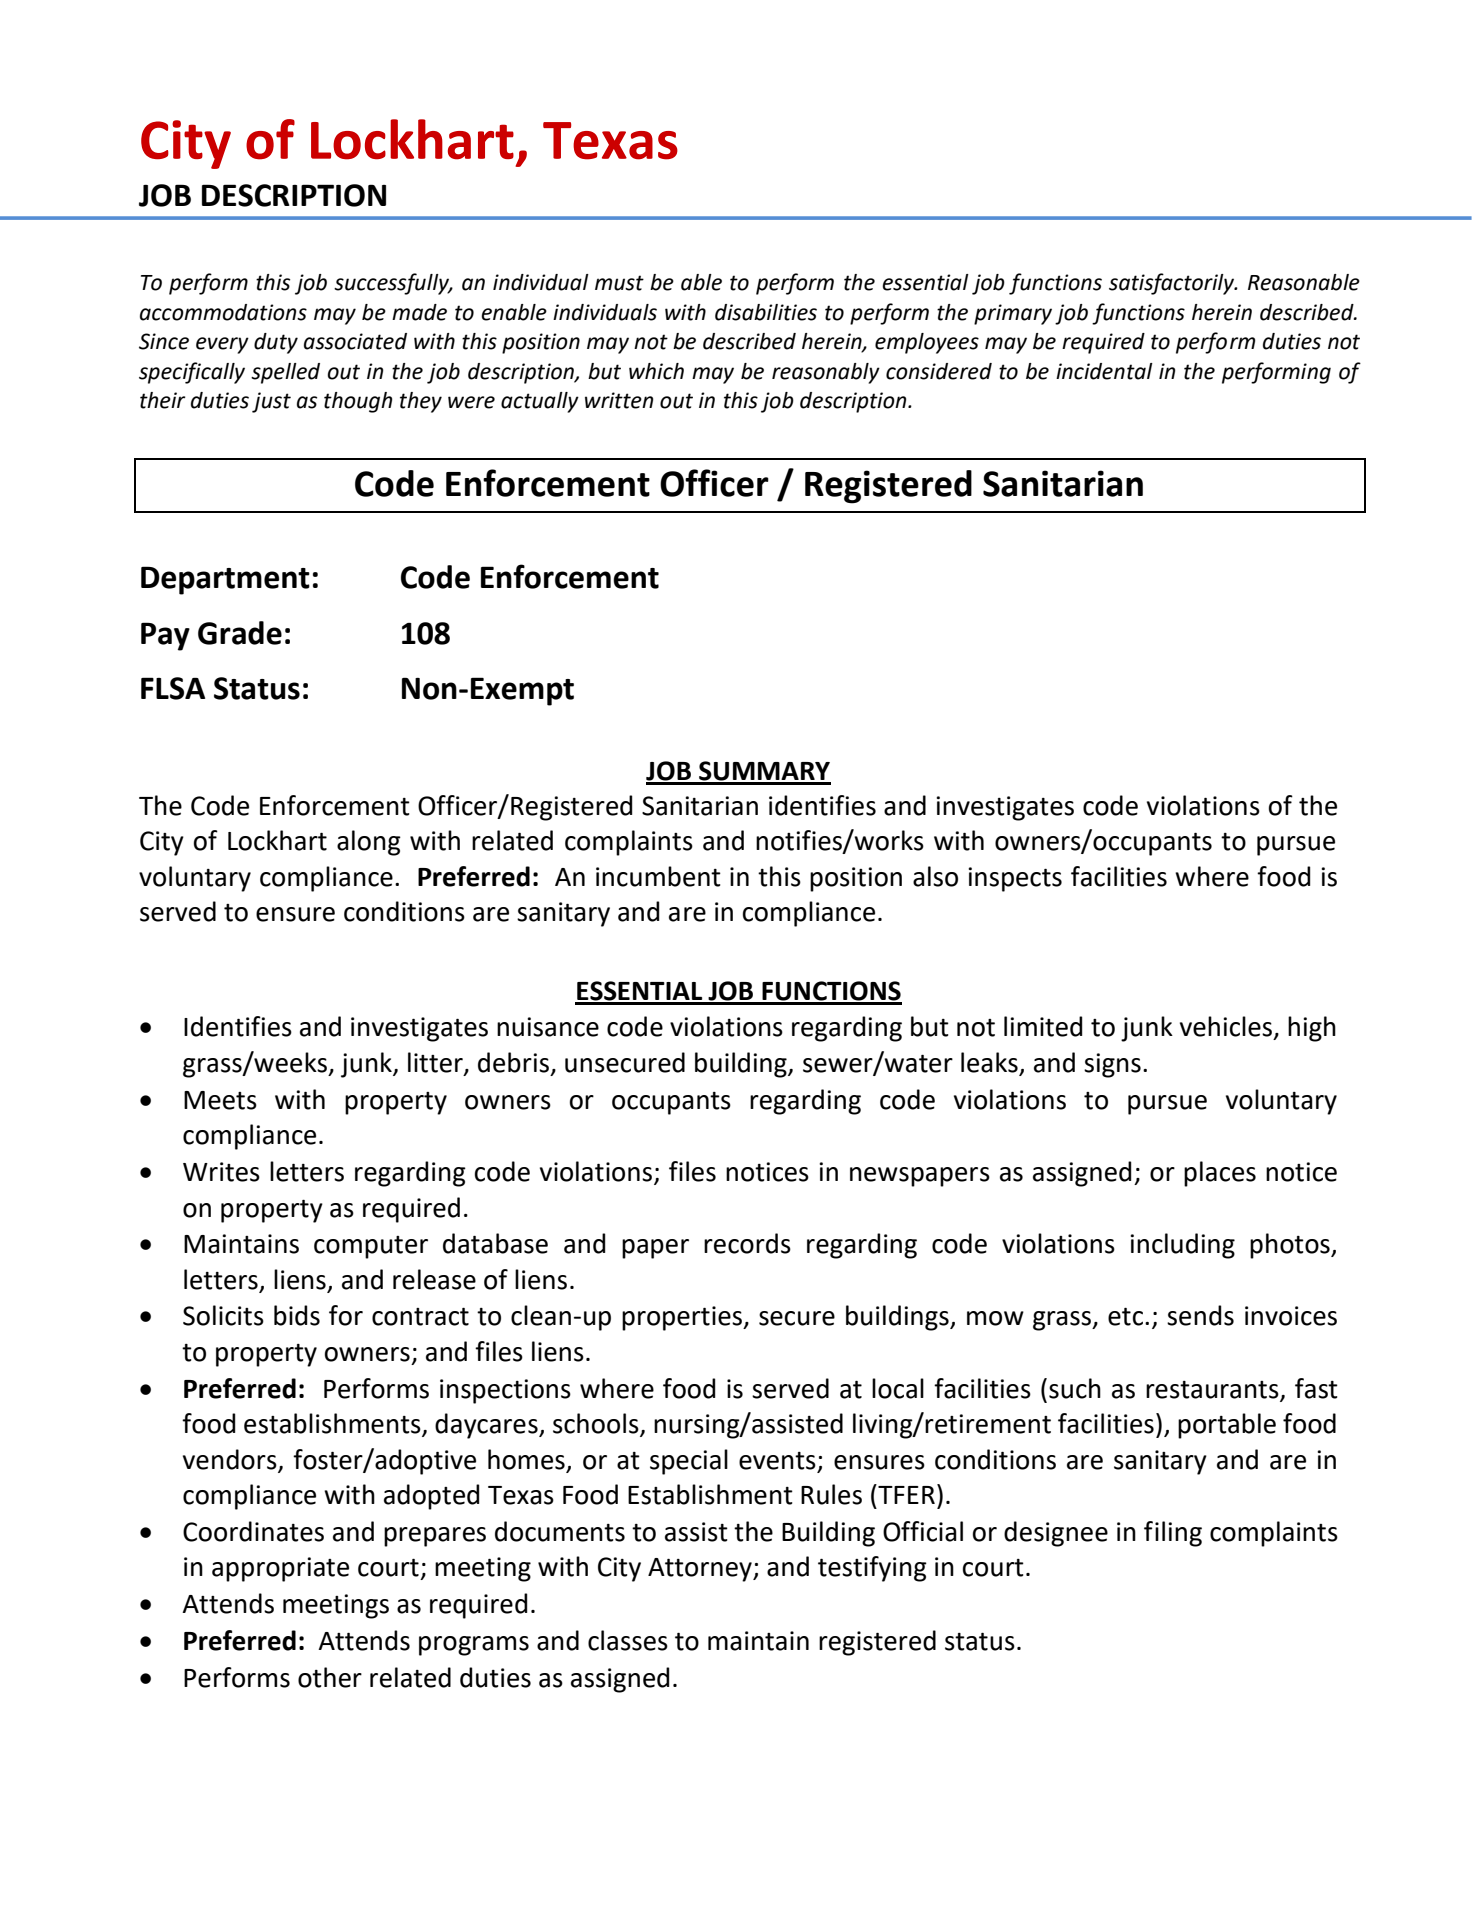 This screenshot has width=1477, height=1911. Describe the element at coordinates (330, 1677) in the screenshot. I see `other` at that location.
